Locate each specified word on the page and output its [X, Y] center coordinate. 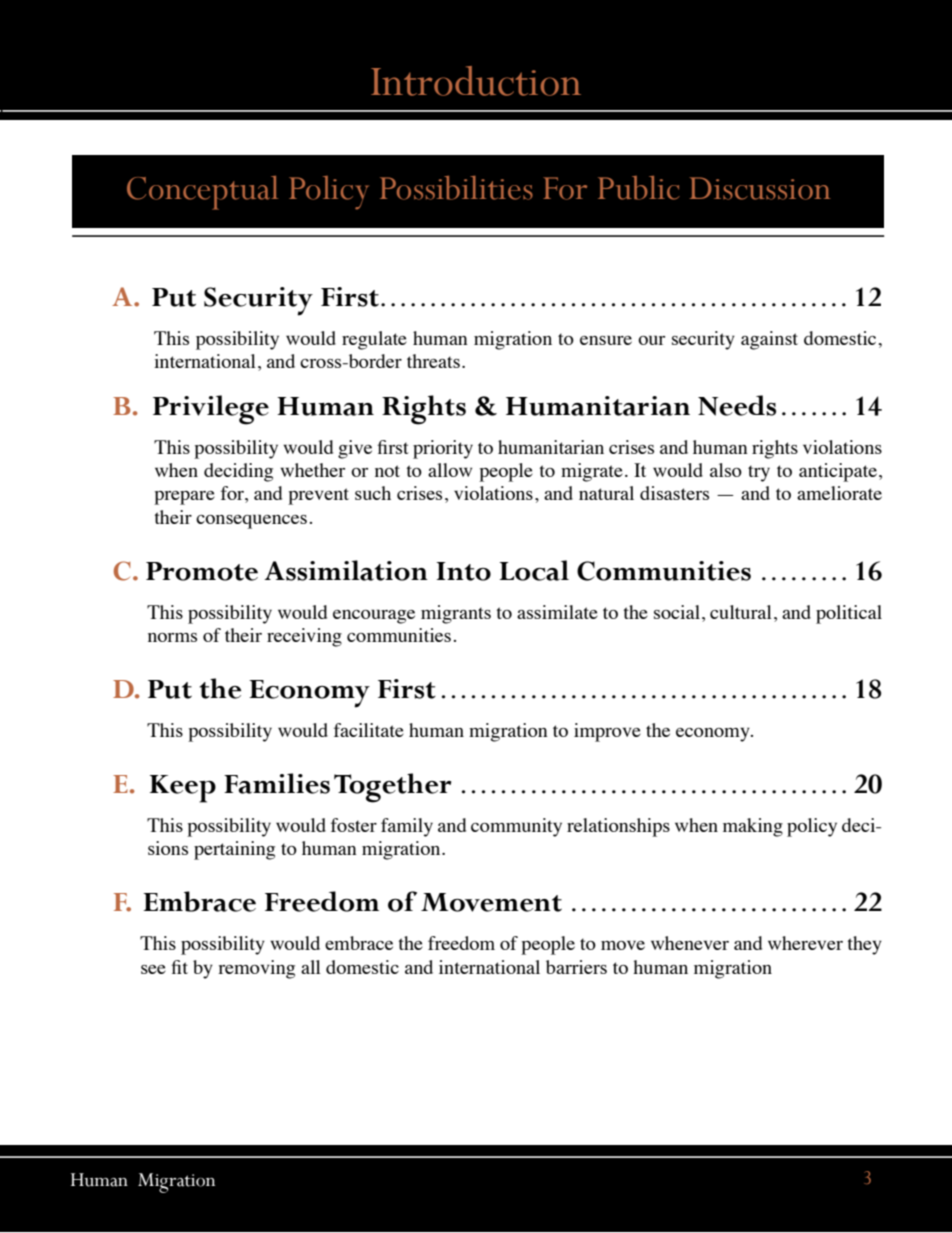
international [205, 361]
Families [277, 783]
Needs [737, 405]
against [769, 340]
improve [607, 732]
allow [450, 470]
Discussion [760, 188]
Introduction [476, 81]
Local [534, 570]
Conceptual [202, 193]
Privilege [211, 410]
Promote [202, 571]
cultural [741, 612]
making [753, 827]
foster [354, 825]
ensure [606, 340]
